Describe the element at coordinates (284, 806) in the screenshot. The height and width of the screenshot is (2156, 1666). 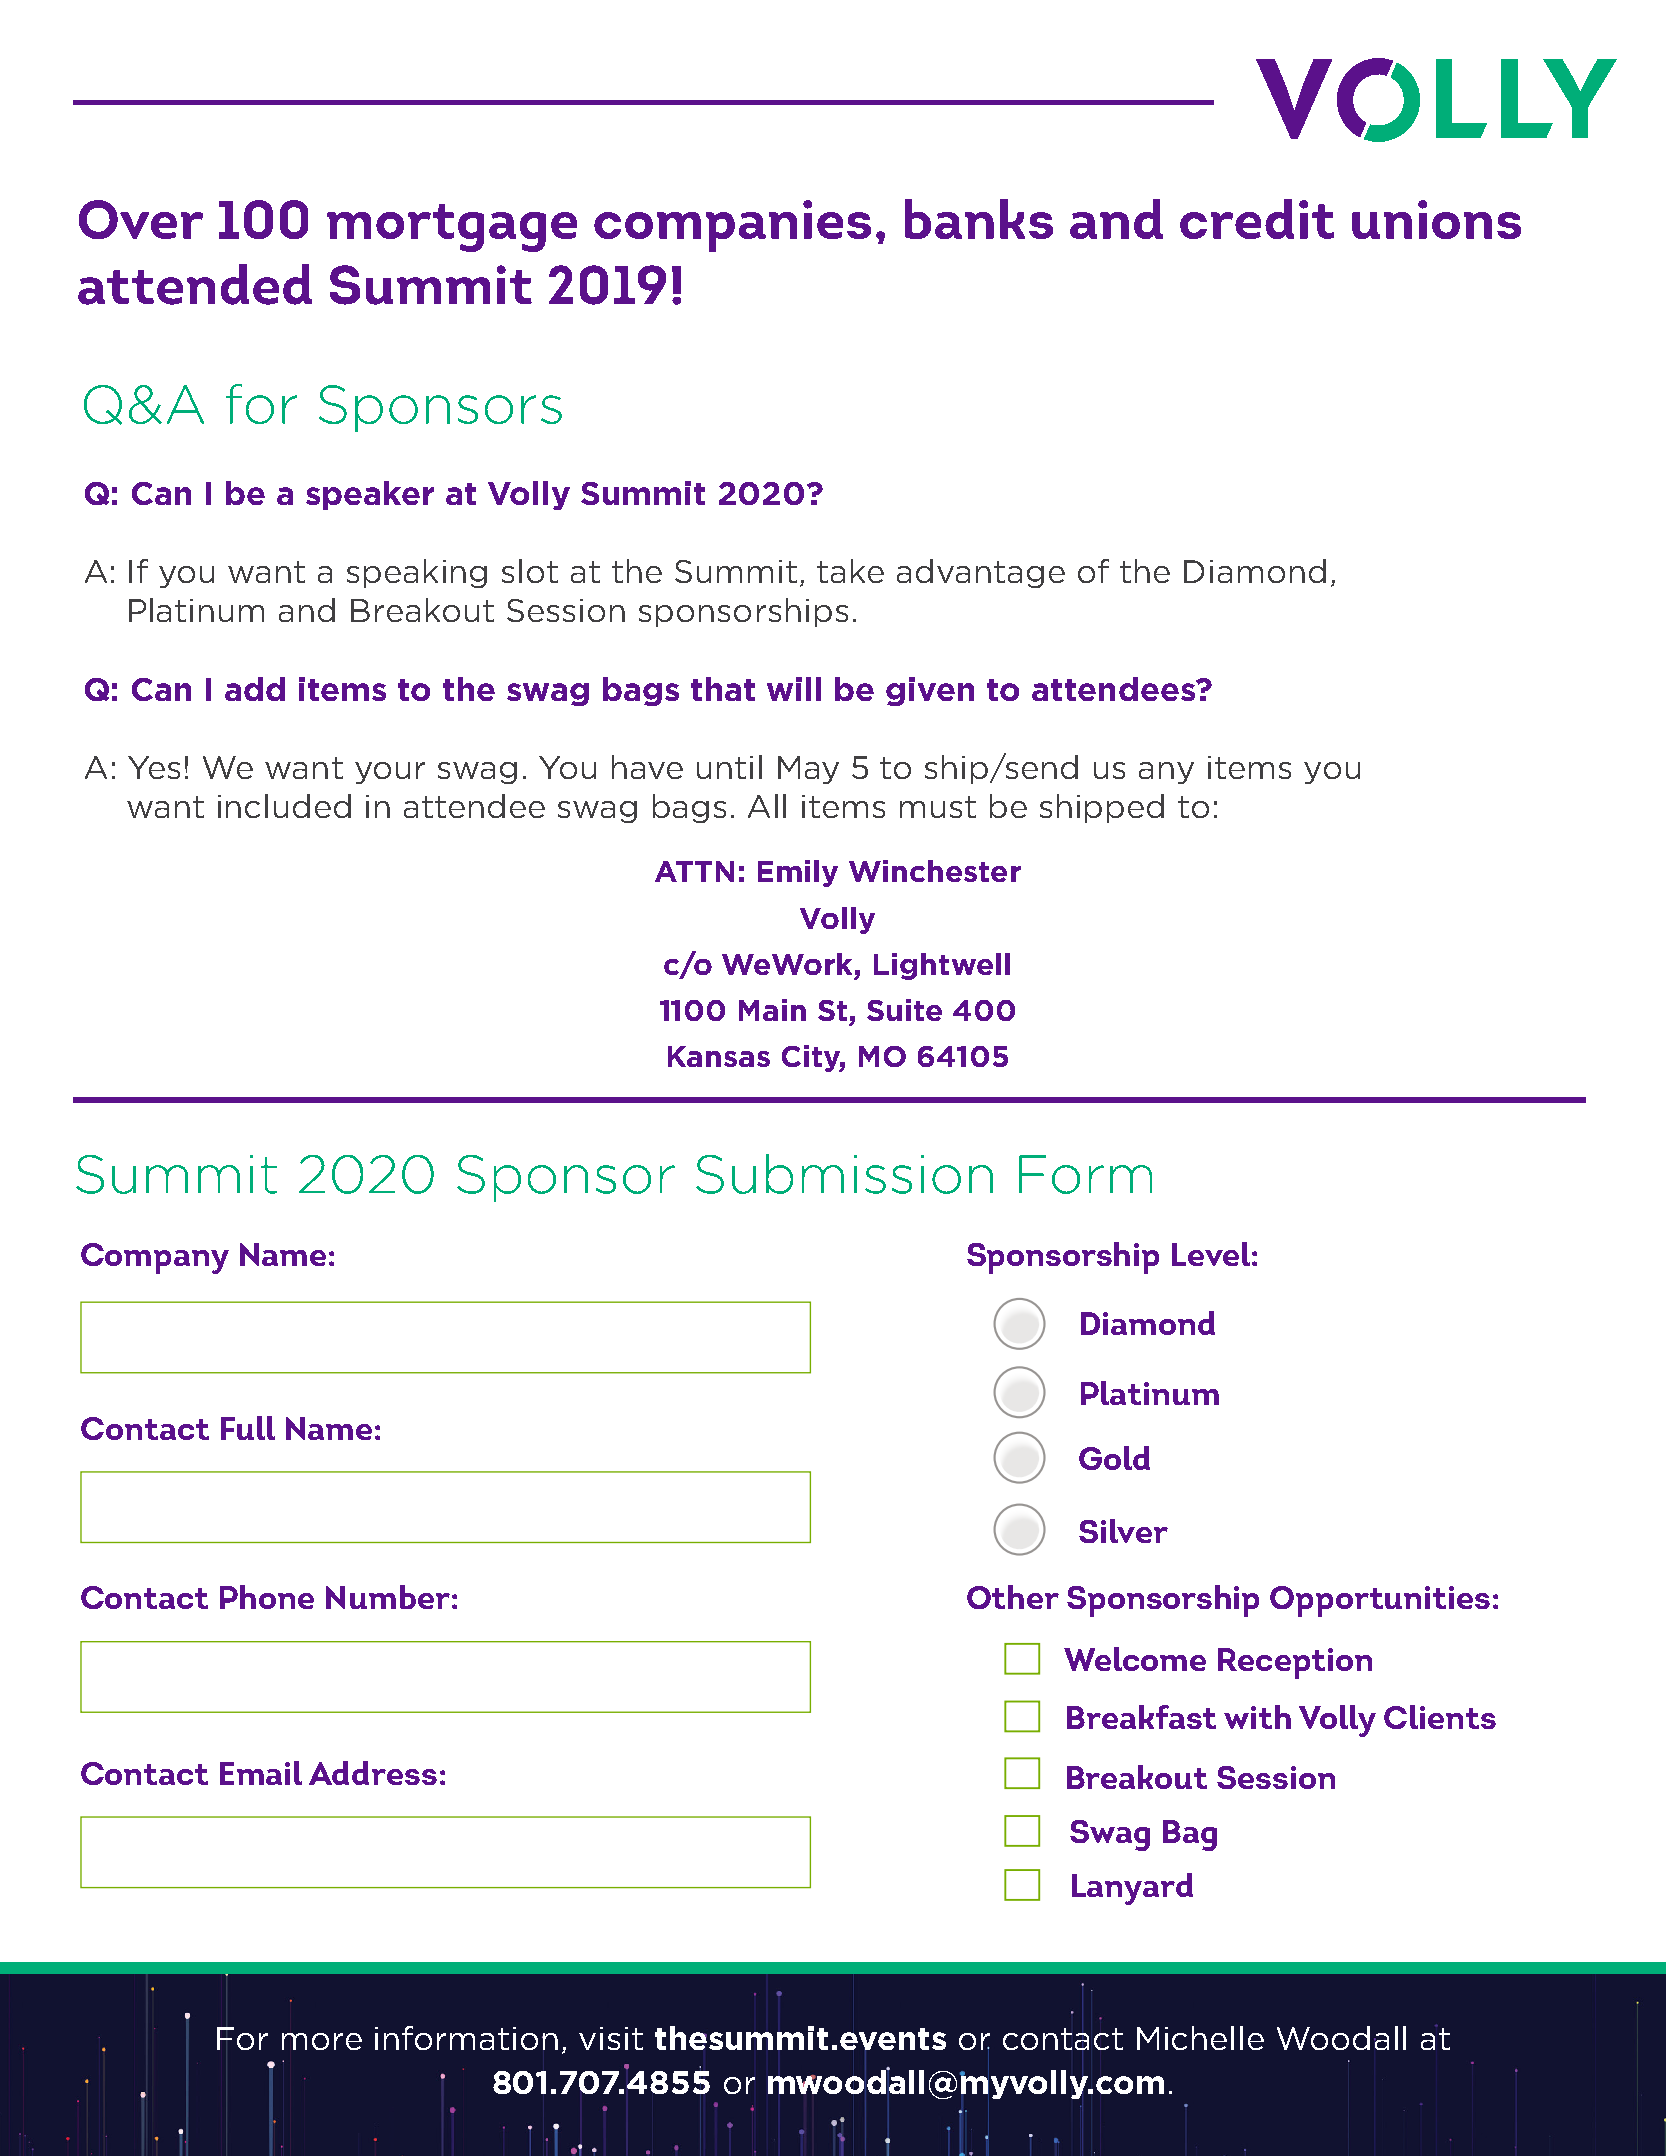
I see `included` at that location.
